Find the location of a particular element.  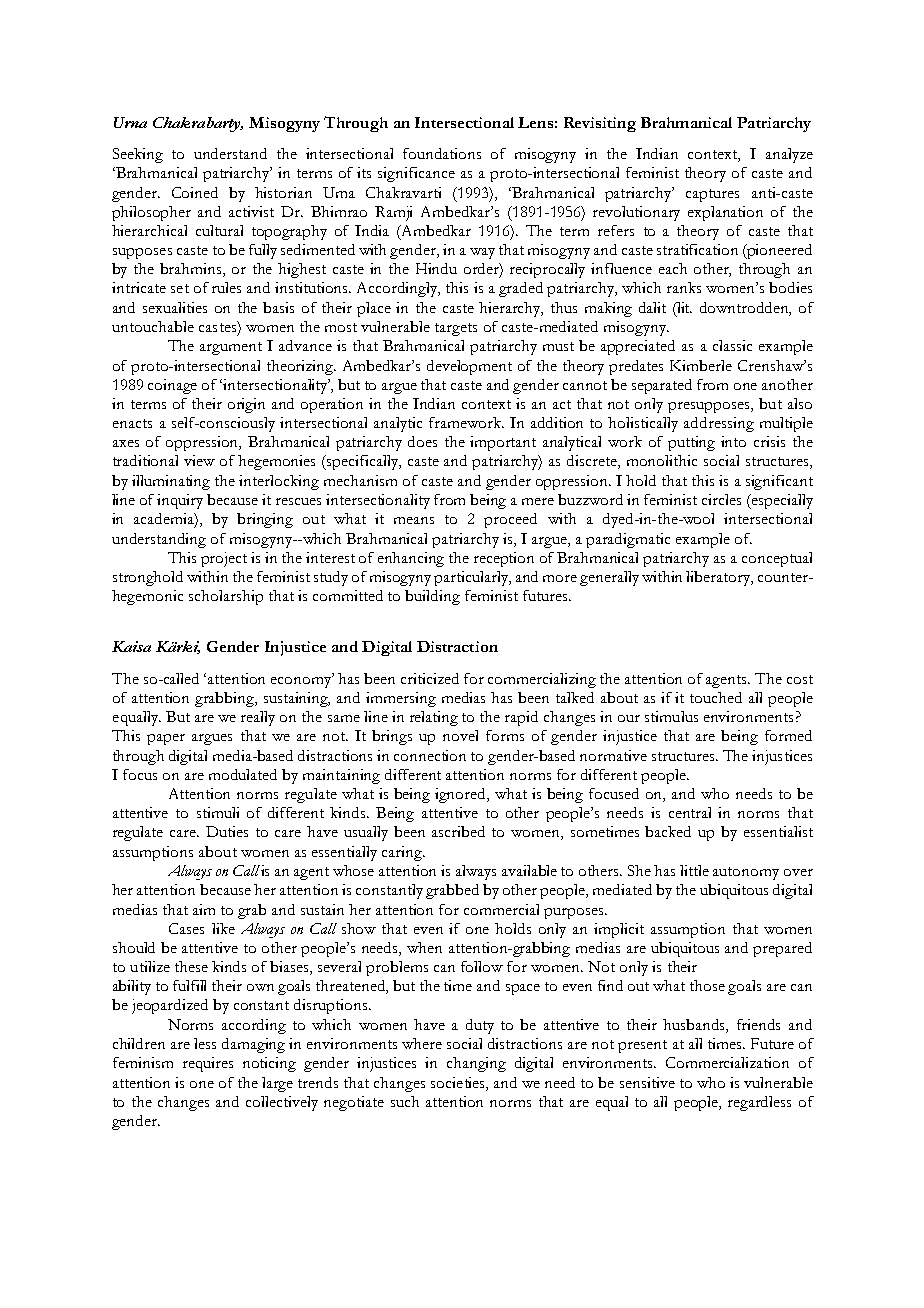

central is located at coordinates (690, 812).
